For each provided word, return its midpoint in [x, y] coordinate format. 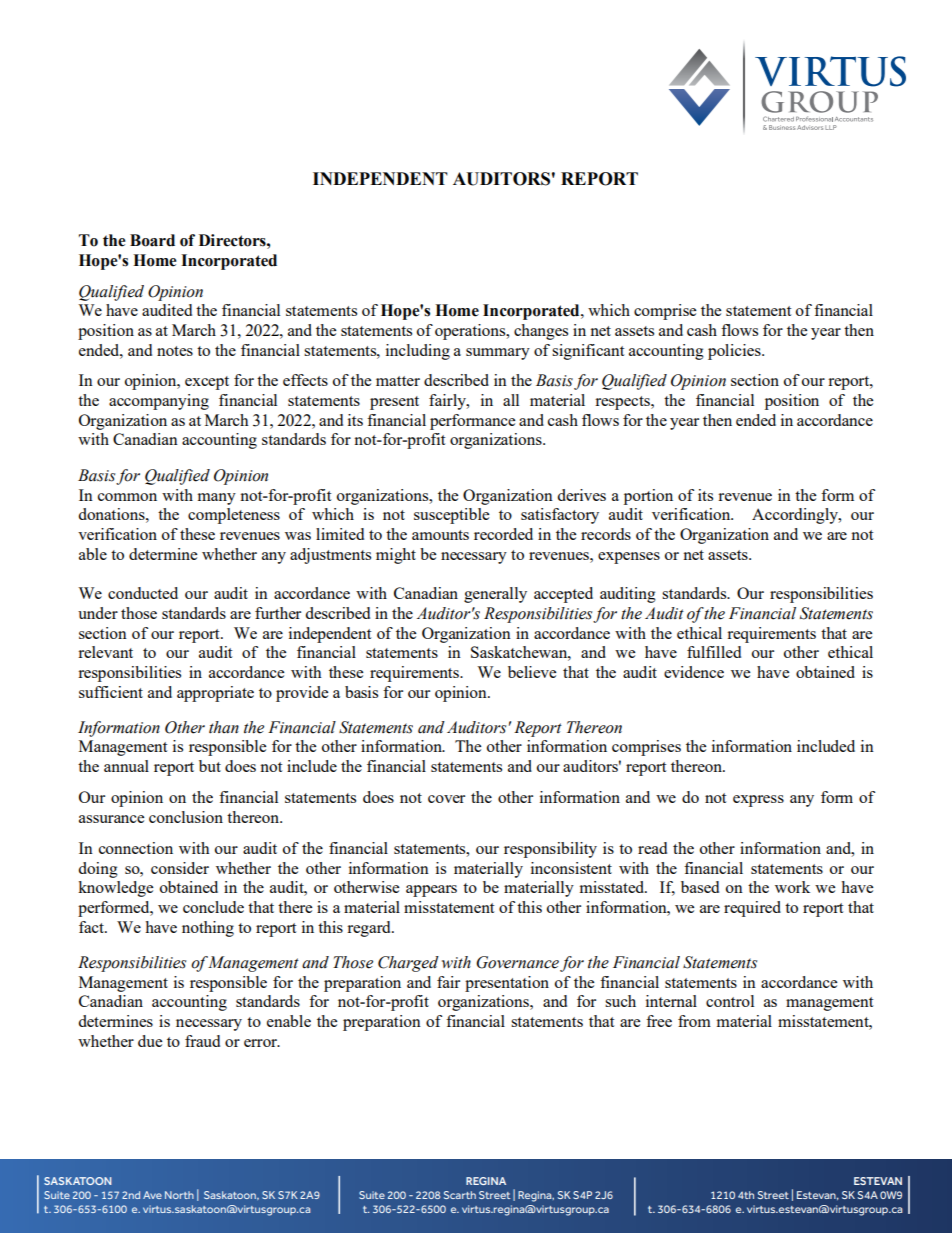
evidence [694, 672]
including [418, 352]
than [224, 727]
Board [152, 240]
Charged [408, 964]
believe [532, 672]
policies [735, 352]
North [179, 1195]
